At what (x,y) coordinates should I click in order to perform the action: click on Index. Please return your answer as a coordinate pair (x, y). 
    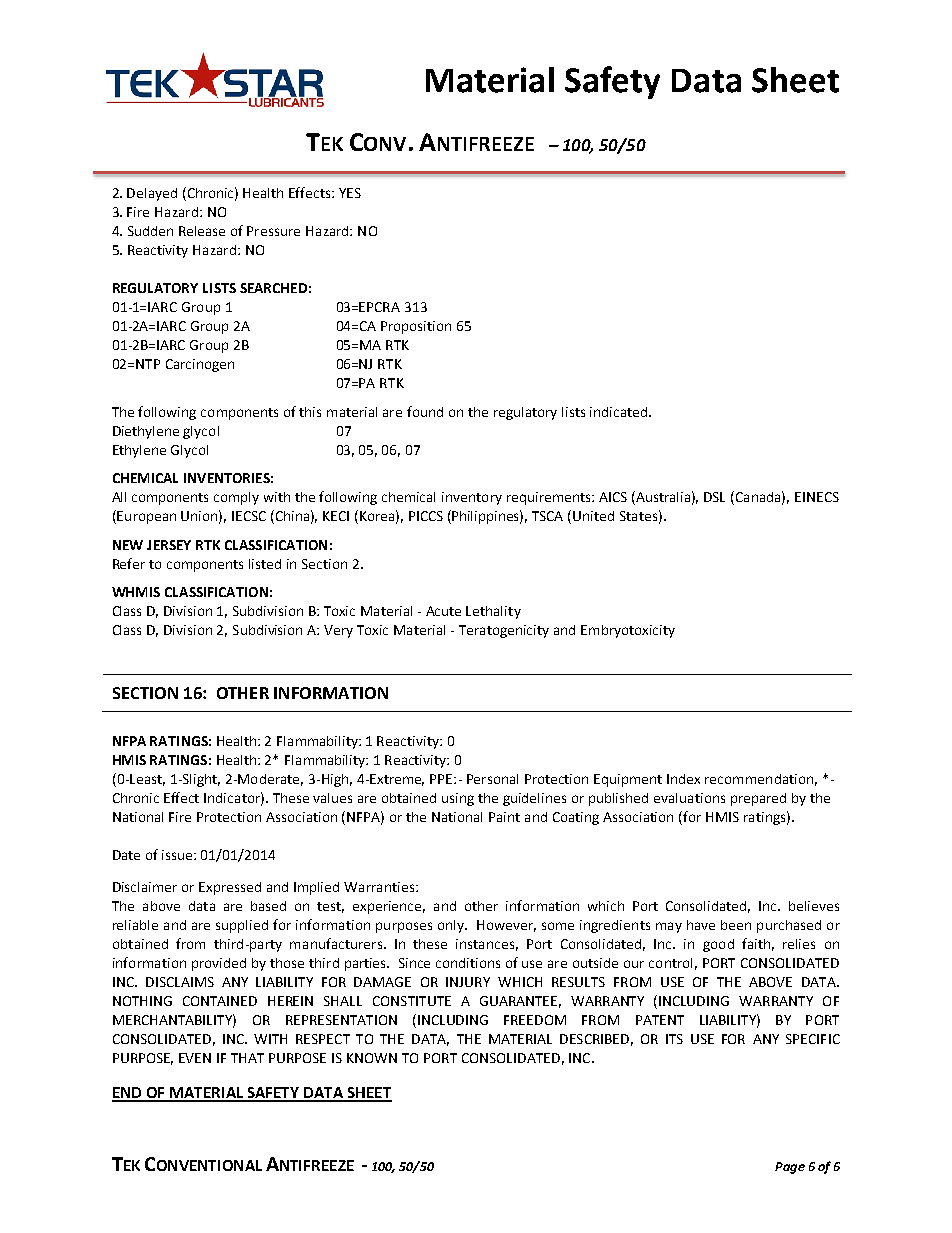
    Looking at the image, I should click on (683, 779).
